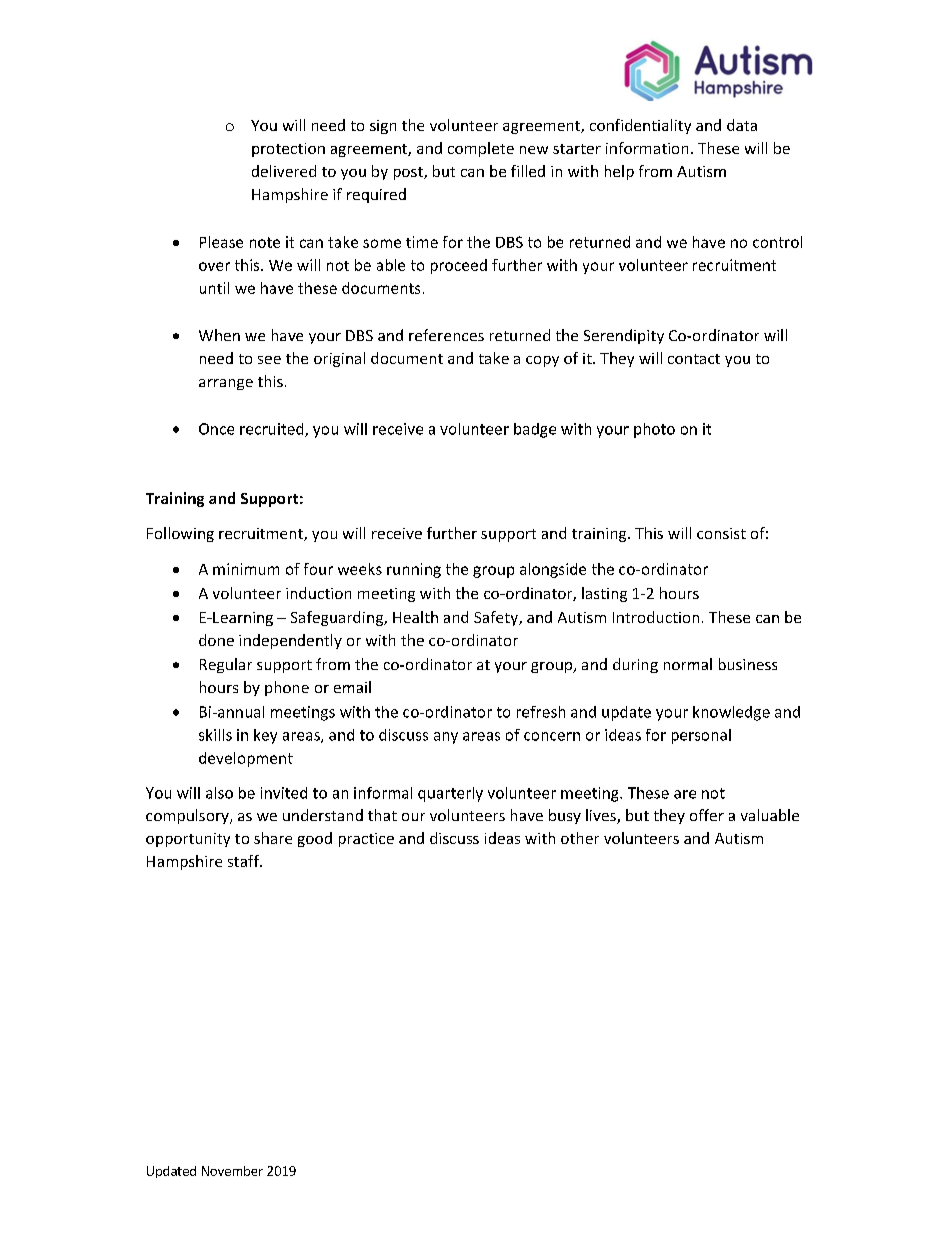 The image size is (952, 1233). Describe the element at coordinates (284, 171) in the page. I see `delivered` at that location.
